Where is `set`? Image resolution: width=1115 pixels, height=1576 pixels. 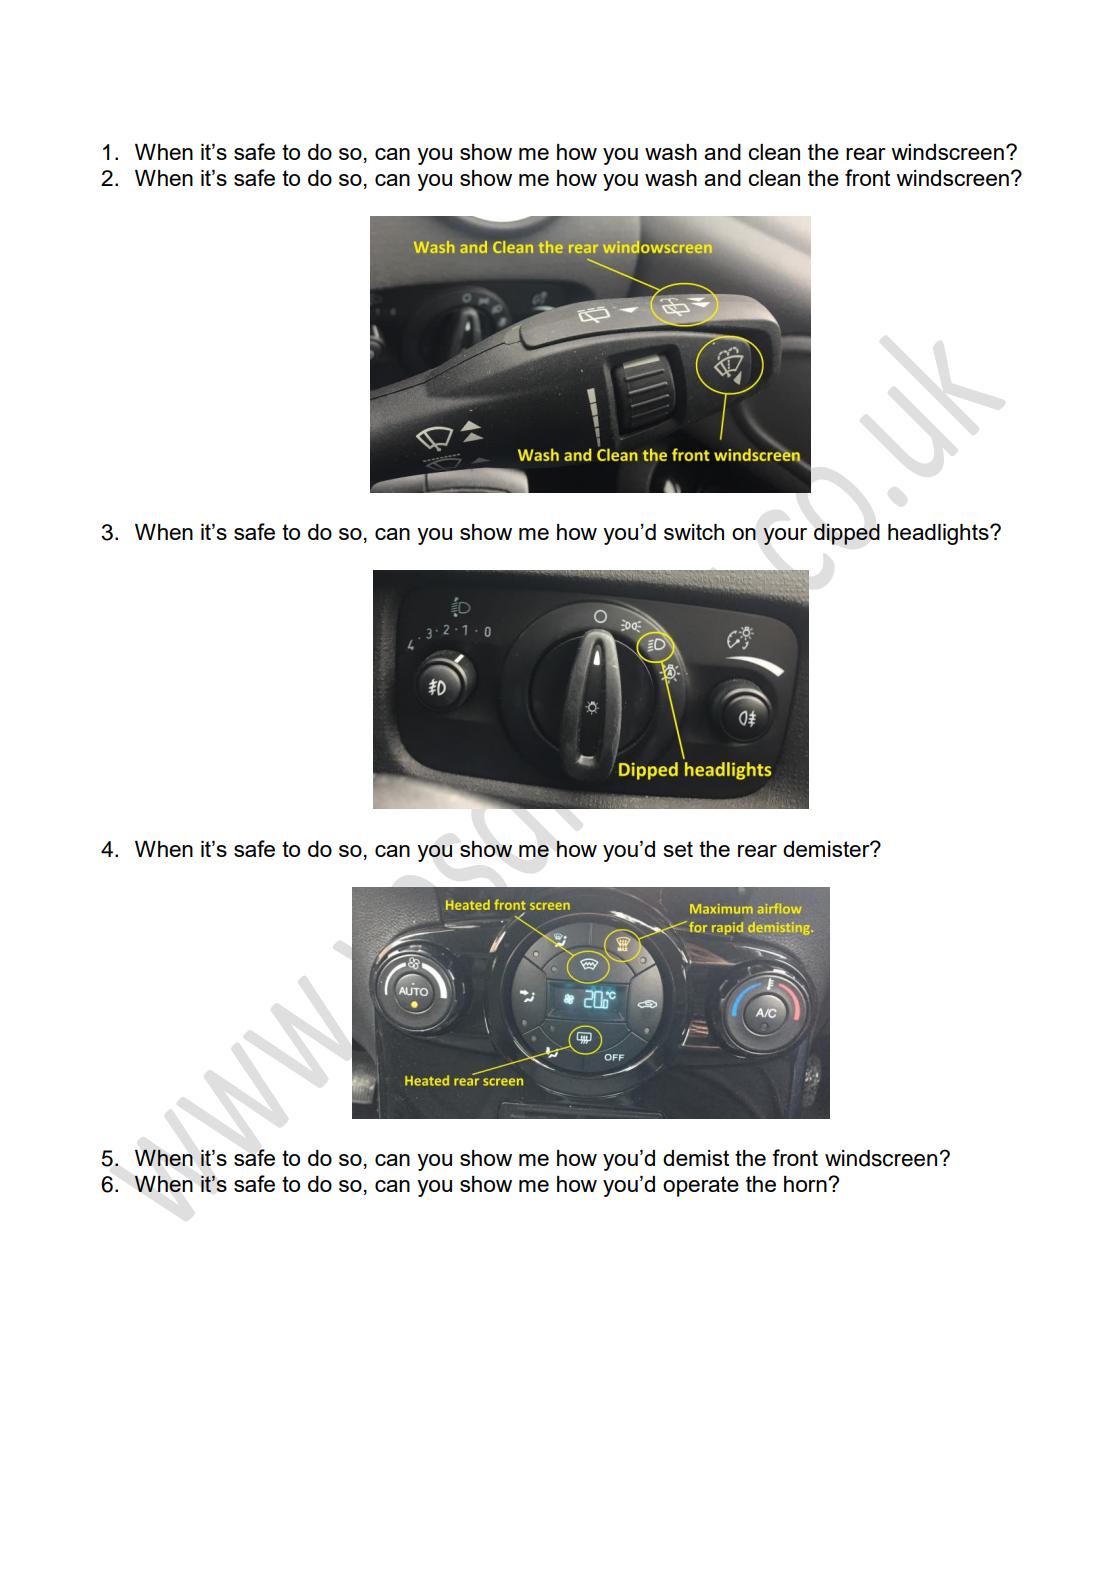
set is located at coordinates (678, 849).
